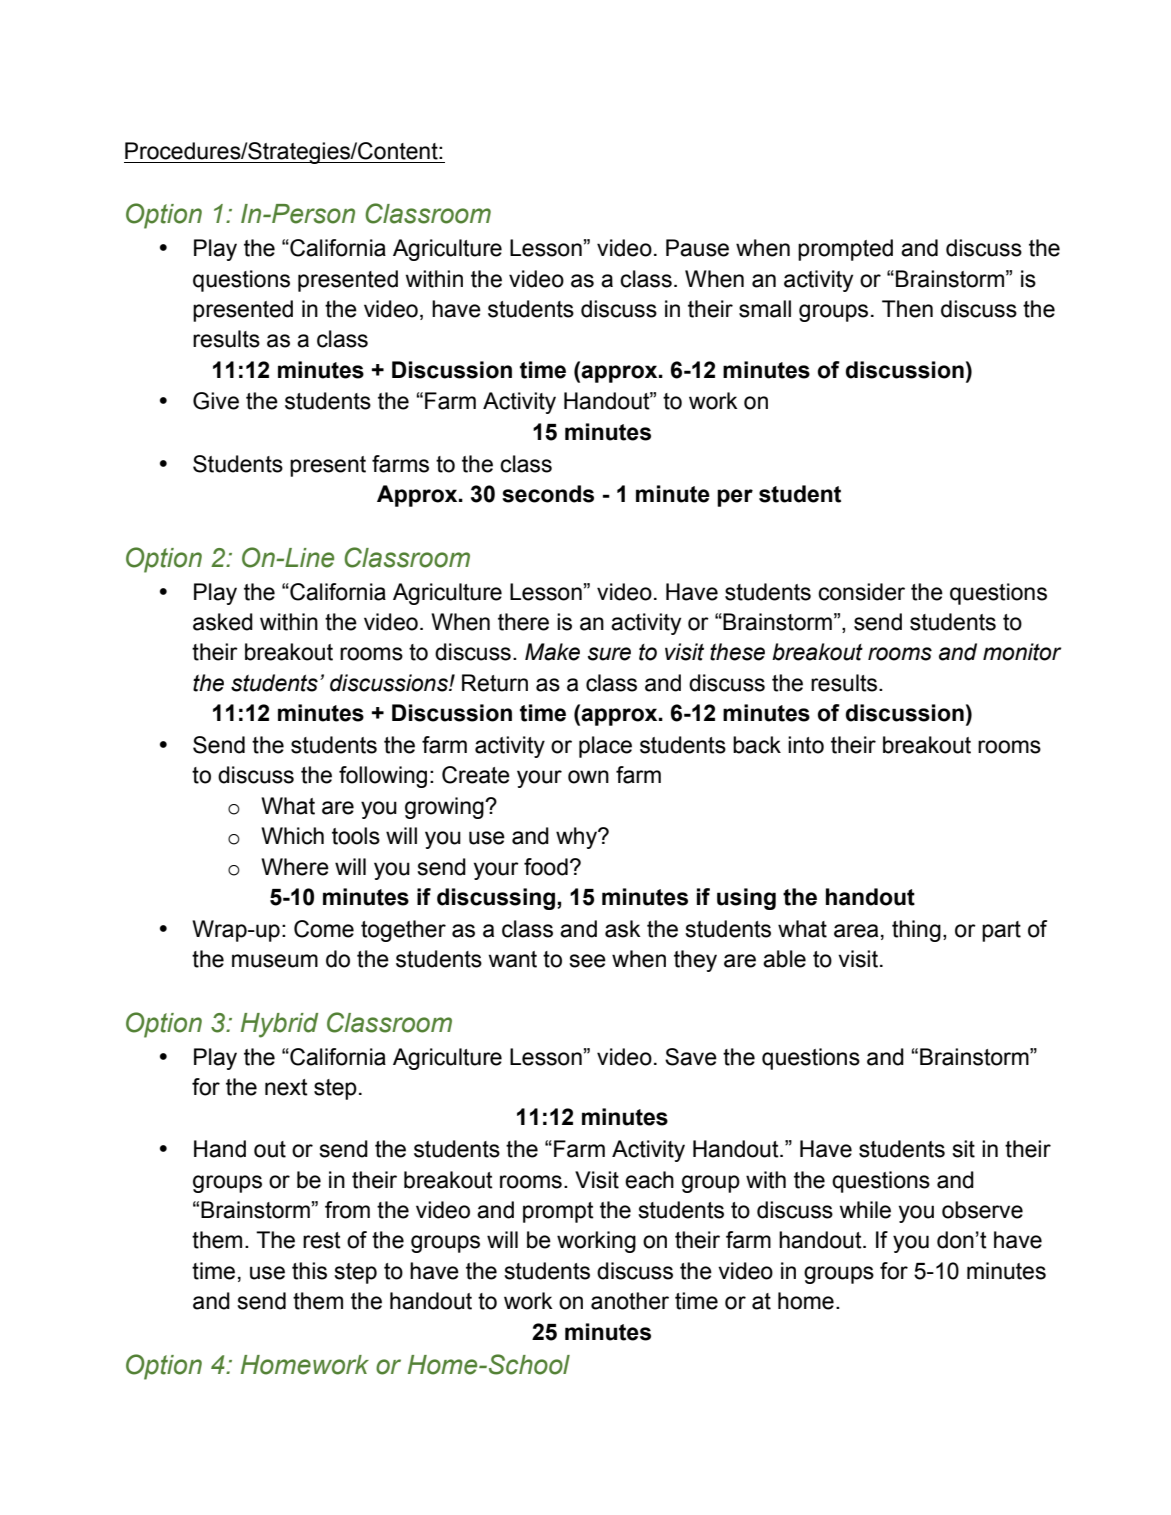 The image size is (1171, 1515). I want to click on this, so click(309, 1271).
